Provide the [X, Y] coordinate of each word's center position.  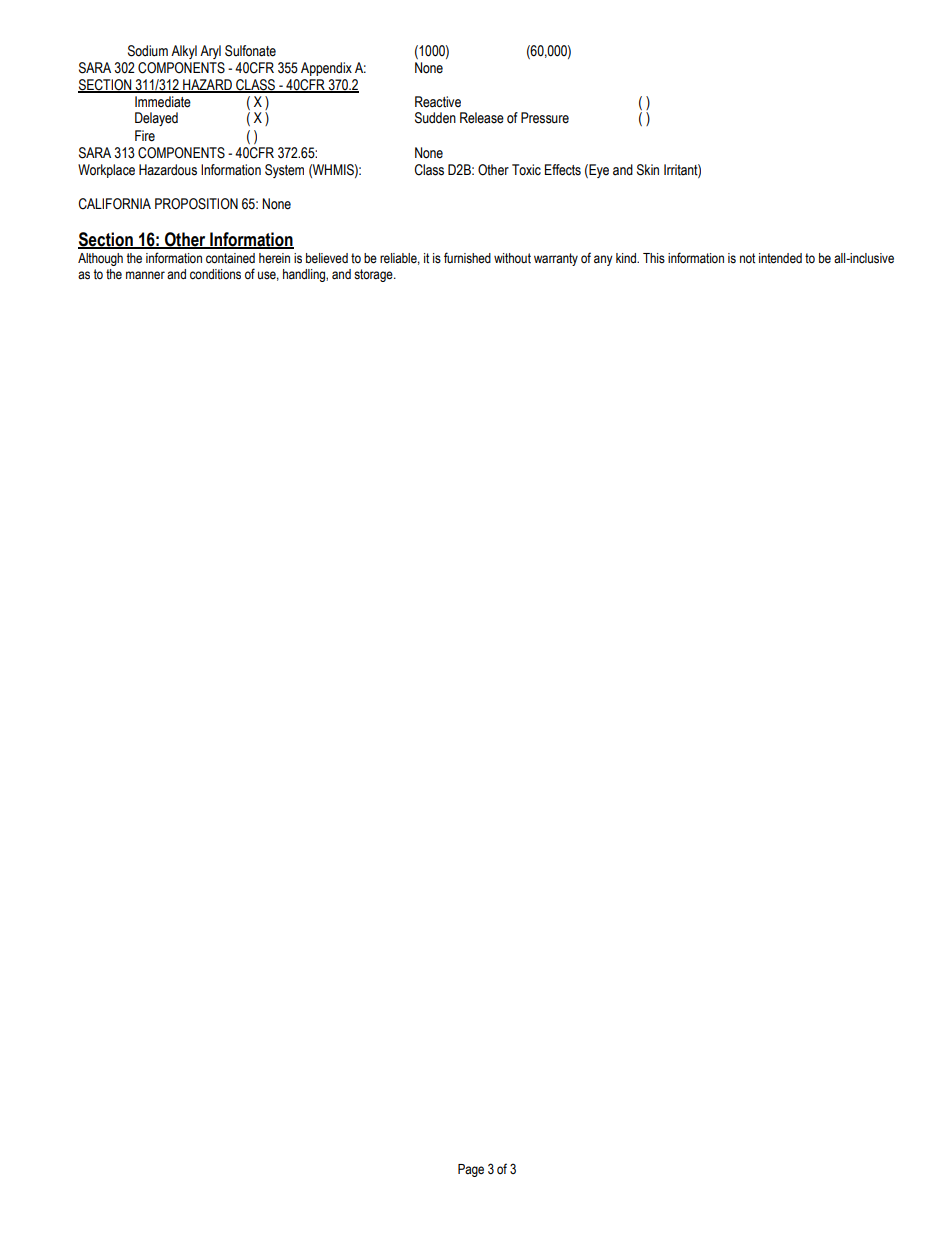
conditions [215, 274]
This [654, 258]
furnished [467, 258]
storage [374, 275]
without [512, 258]
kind [627, 258]
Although [100, 259]
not [747, 258]
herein [274, 258]
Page [471, 1170]
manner [145, 275]
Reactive [438, 102]
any [603, 260]
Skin [648, 170]
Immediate [163, 102]
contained [230, 258]
